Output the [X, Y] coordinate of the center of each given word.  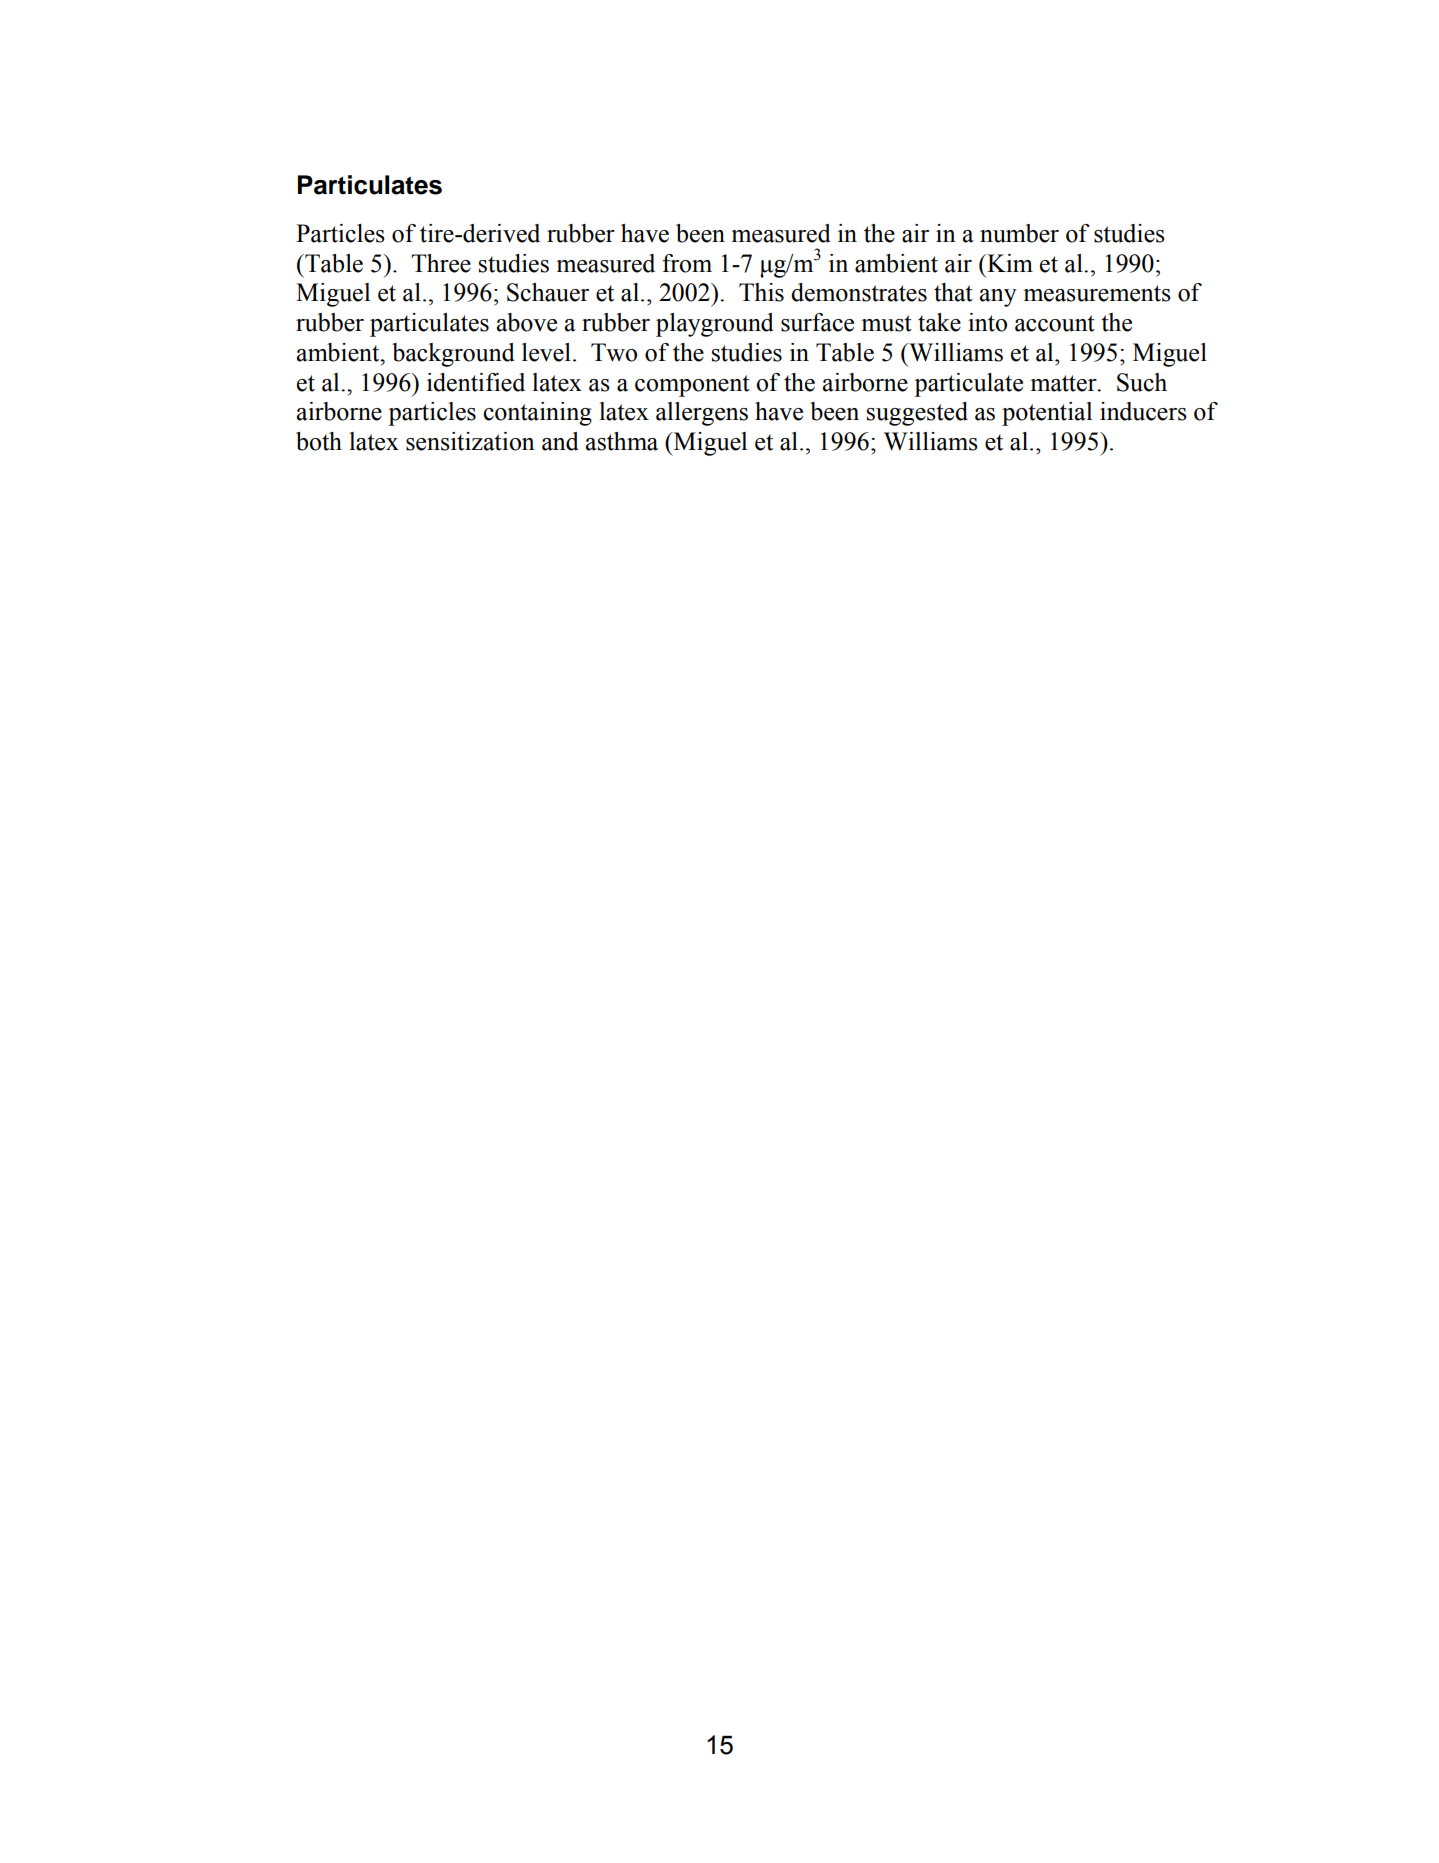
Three [441, 263]
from [687, 263]
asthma [622, 441]
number [1019, 233]
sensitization [470, 441]
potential [1047, 414]
